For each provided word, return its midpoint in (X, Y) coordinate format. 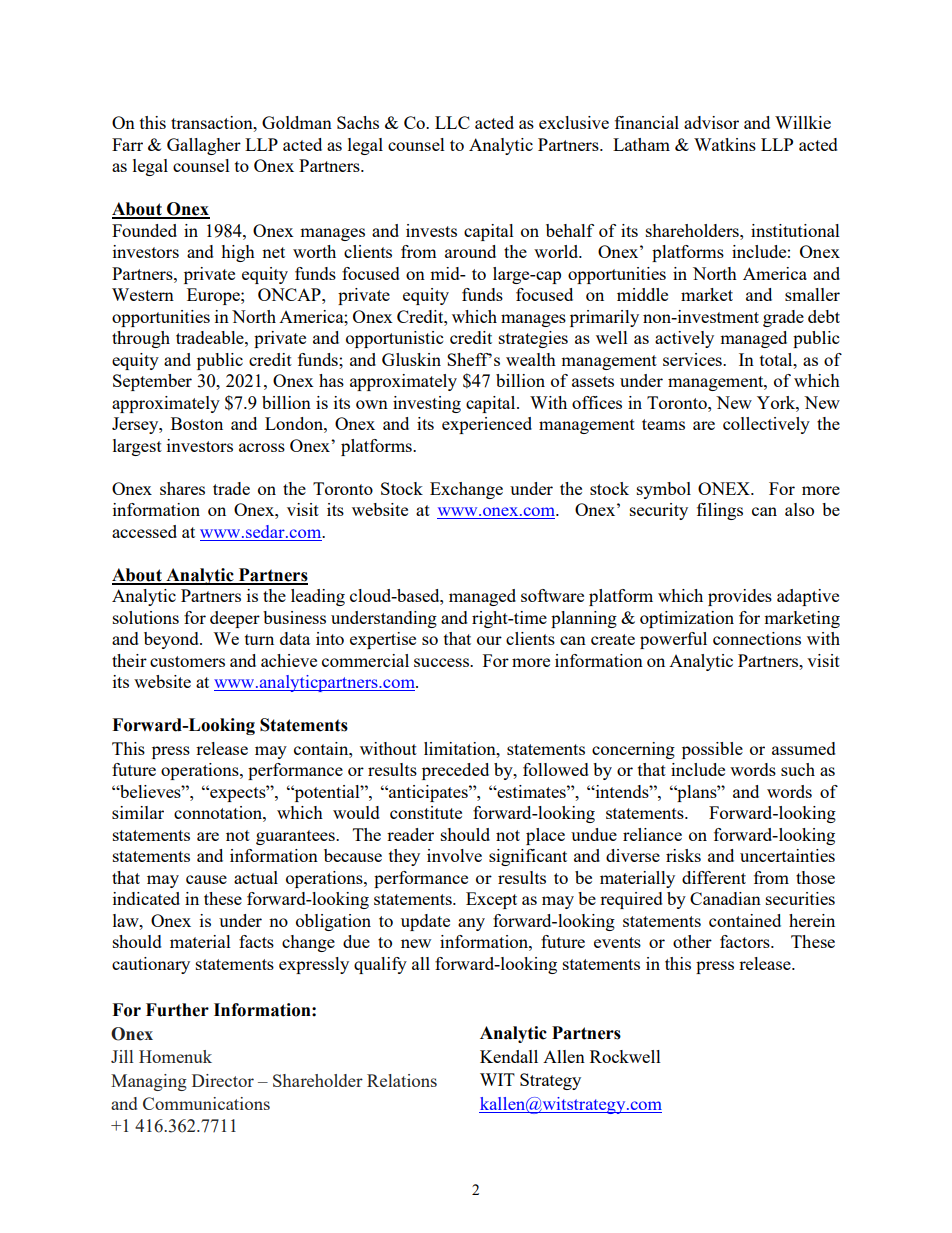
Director (223, 1080)
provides (740, 597)
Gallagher (204, 146)
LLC (452, 122)
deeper (235, 619)
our (489, 640)
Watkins (725, 144)
